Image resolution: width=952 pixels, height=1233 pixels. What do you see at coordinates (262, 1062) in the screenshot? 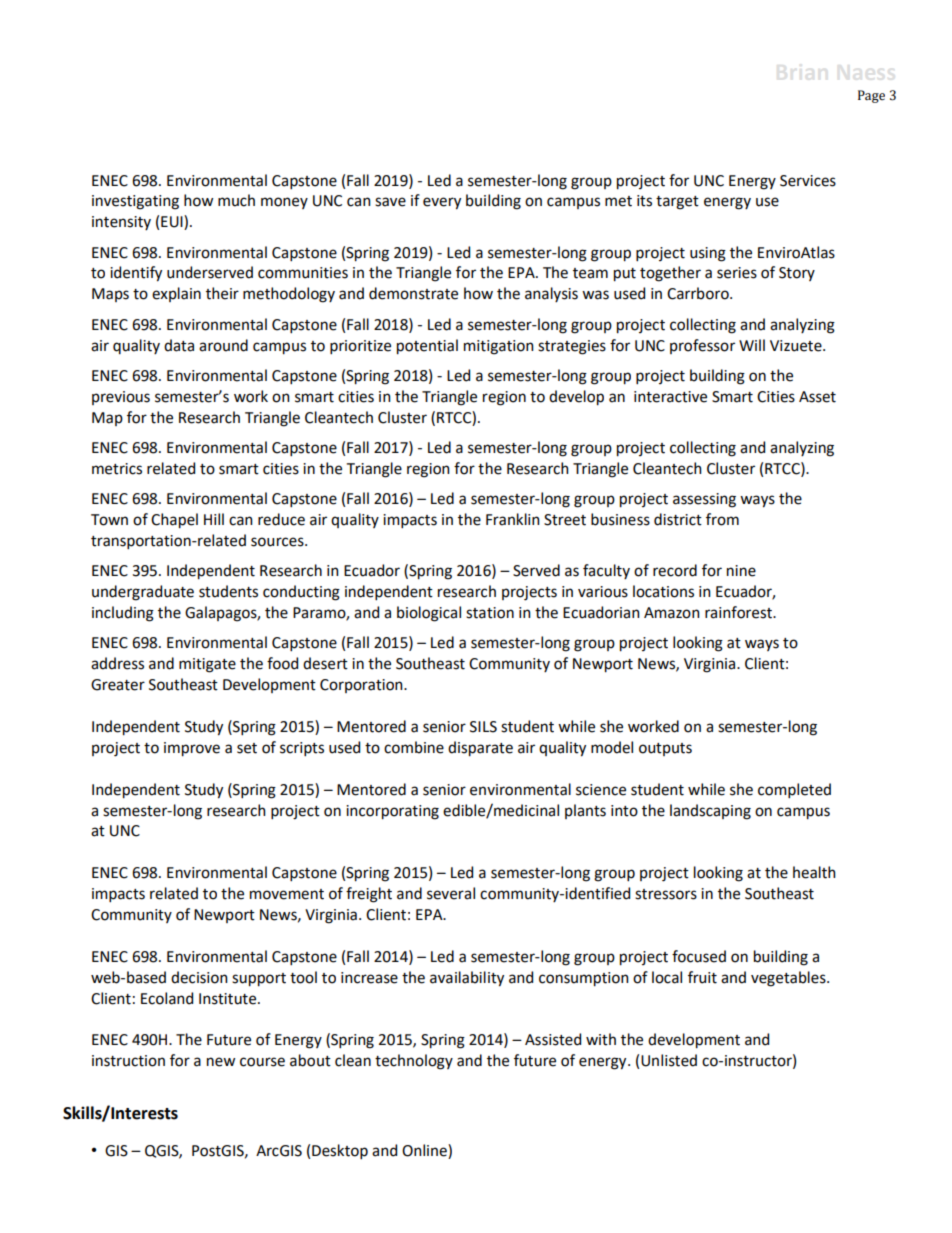
I see `course` at bounding box center [262, 1062].
